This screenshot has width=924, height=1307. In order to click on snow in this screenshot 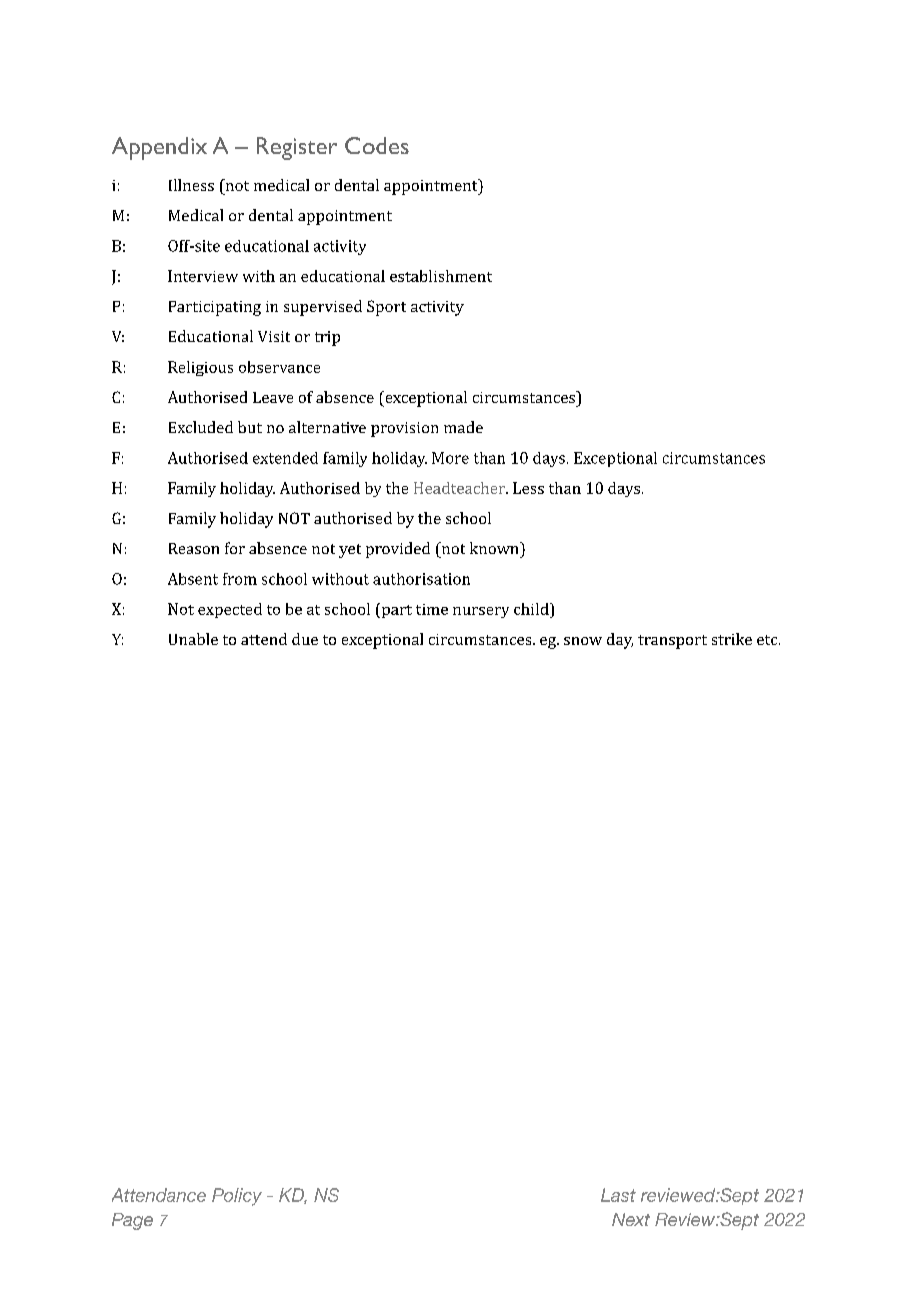, I will do `click(583, 641)`.
